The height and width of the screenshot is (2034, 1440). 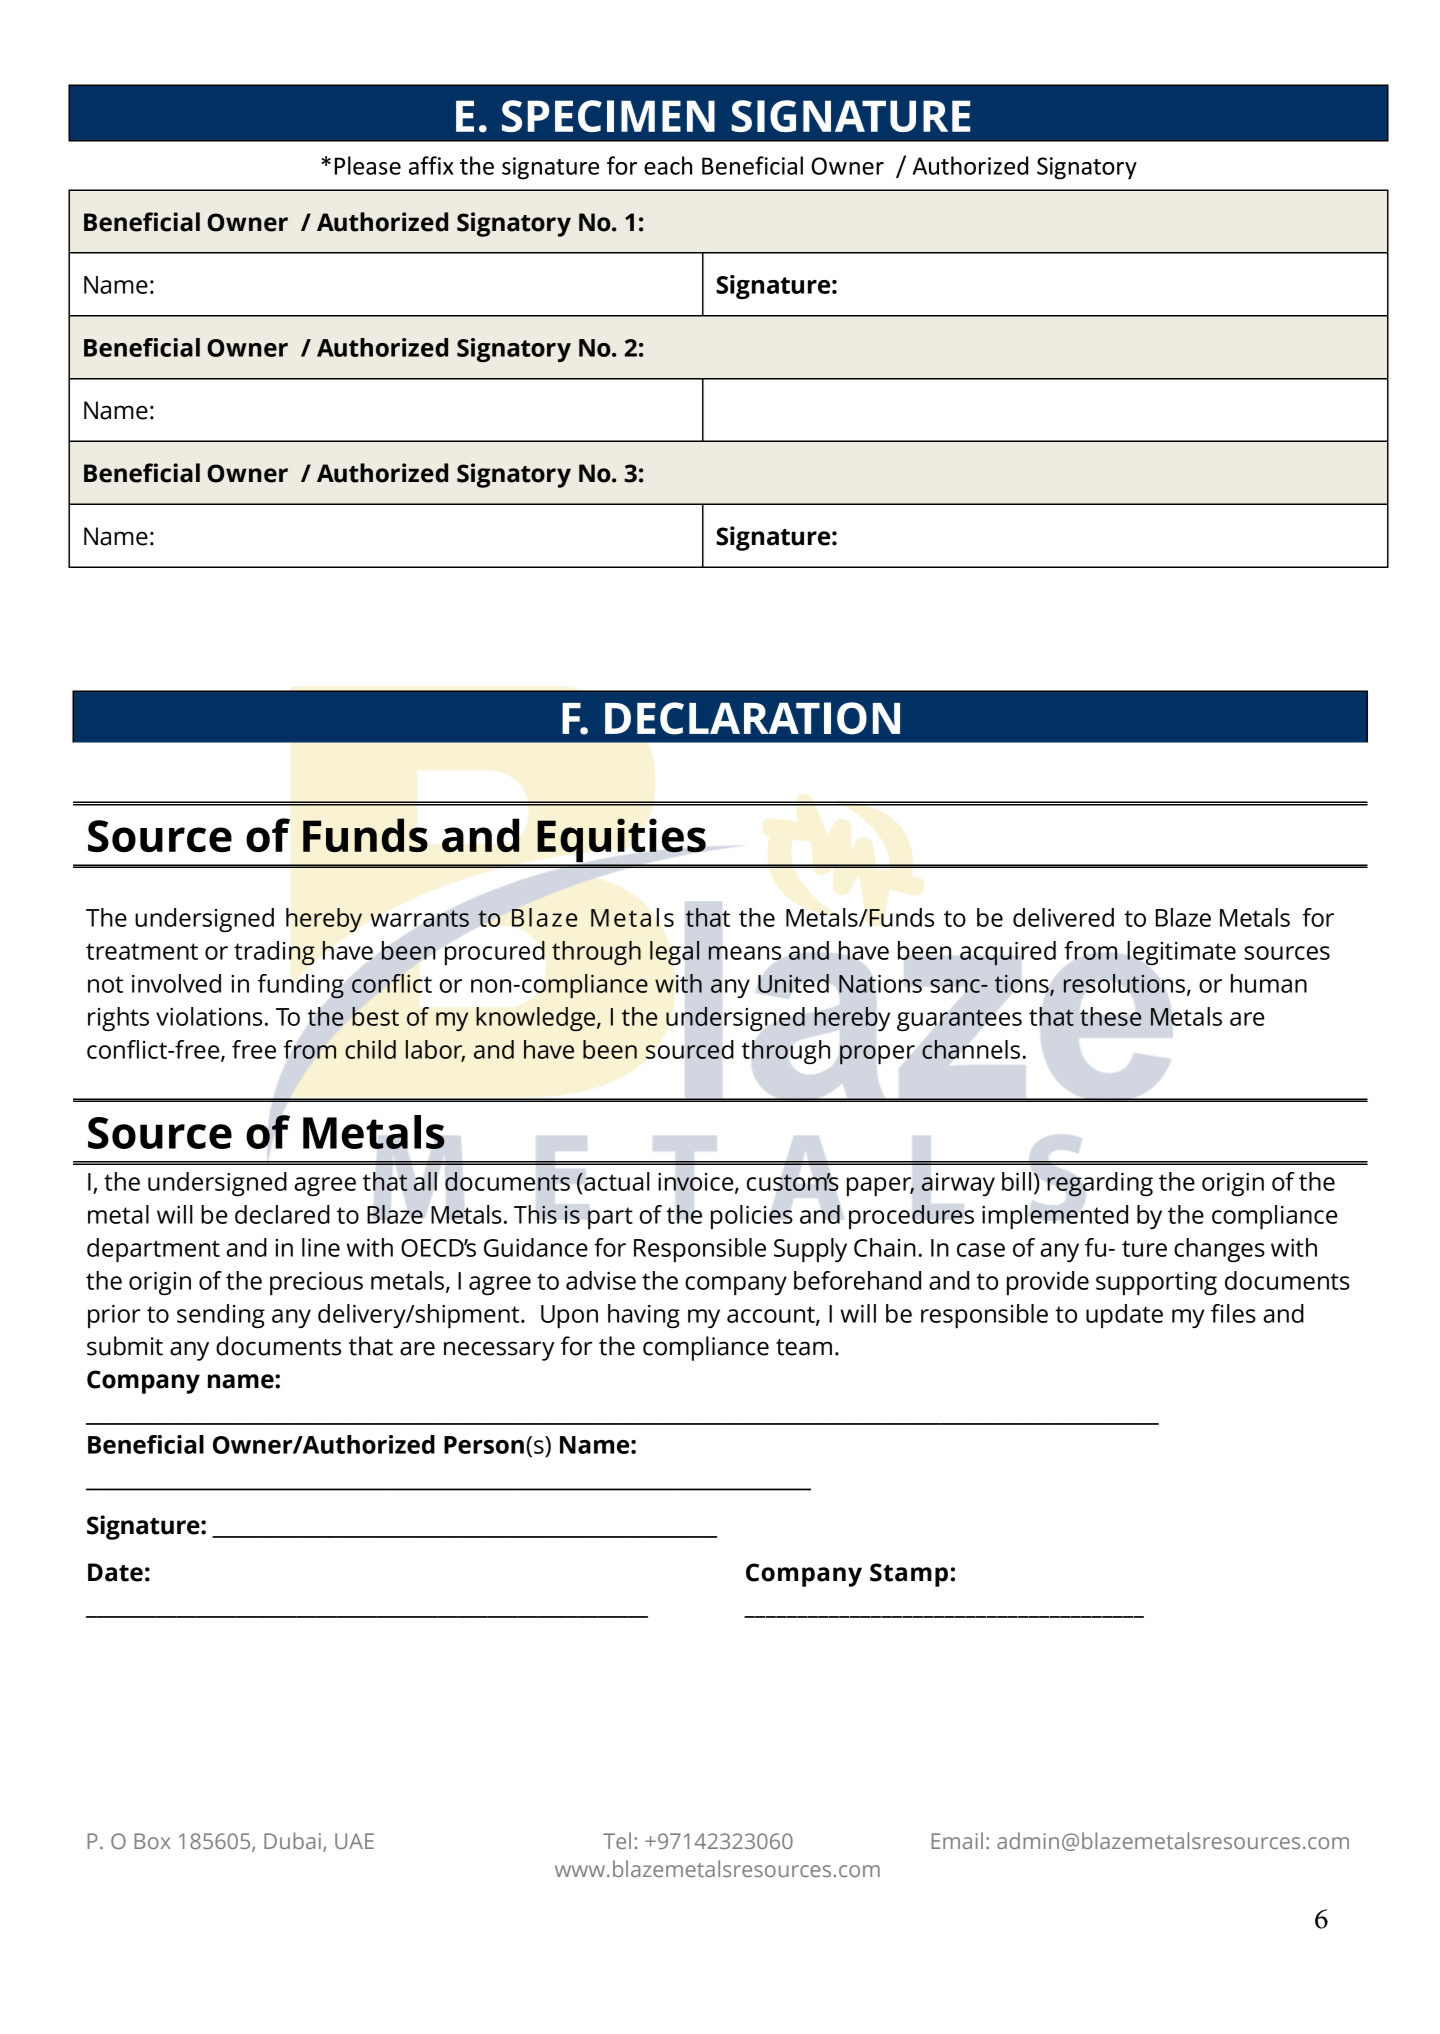 I want to click on SPECIMEN, so click(x=608, y=116).
